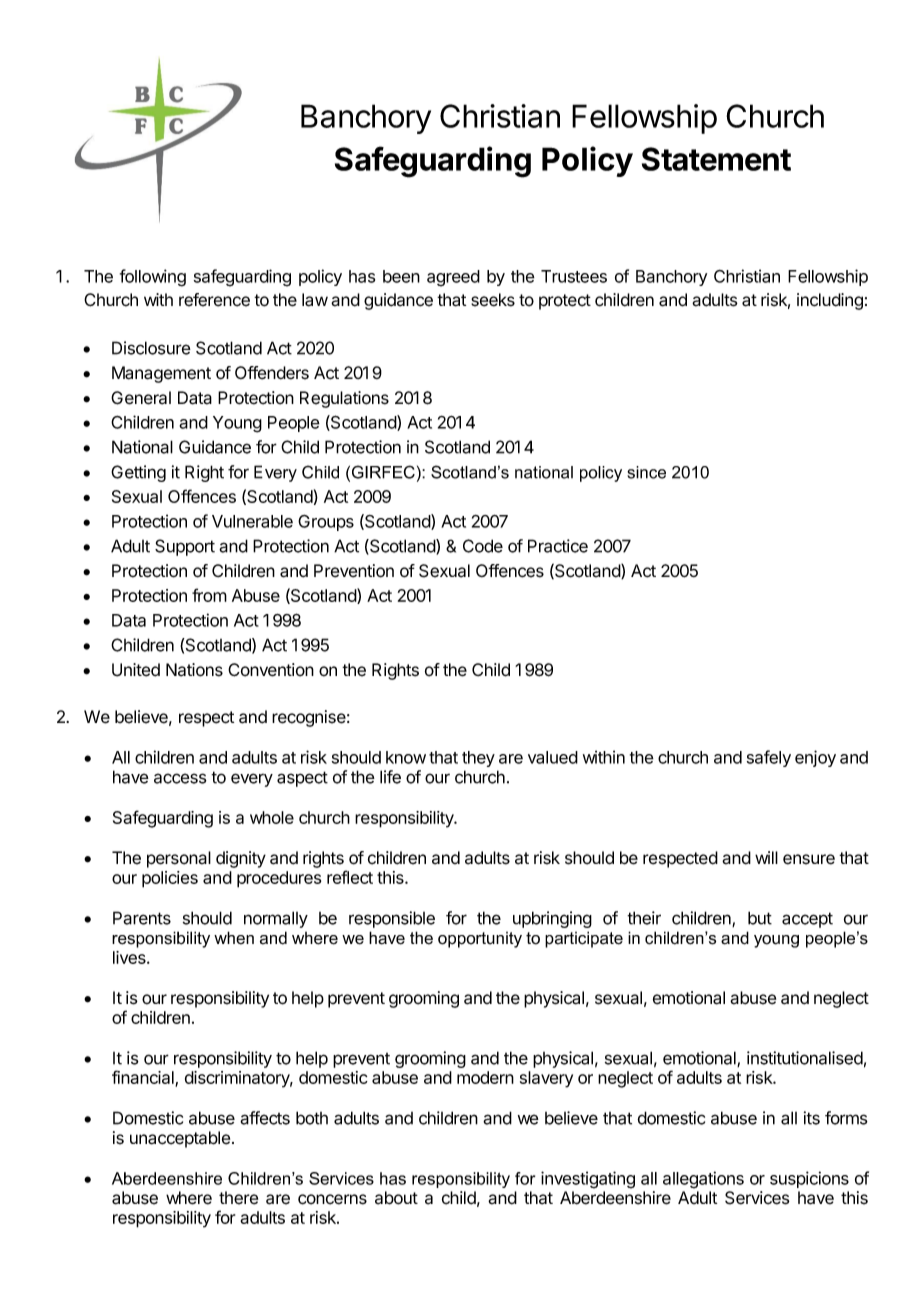 Image resolution: width=924 pixels, height=1308 pixels. What do you see at coordinates (396, 1198) in the screenshot?
I see `about` at bounding box center [396, 1198].
